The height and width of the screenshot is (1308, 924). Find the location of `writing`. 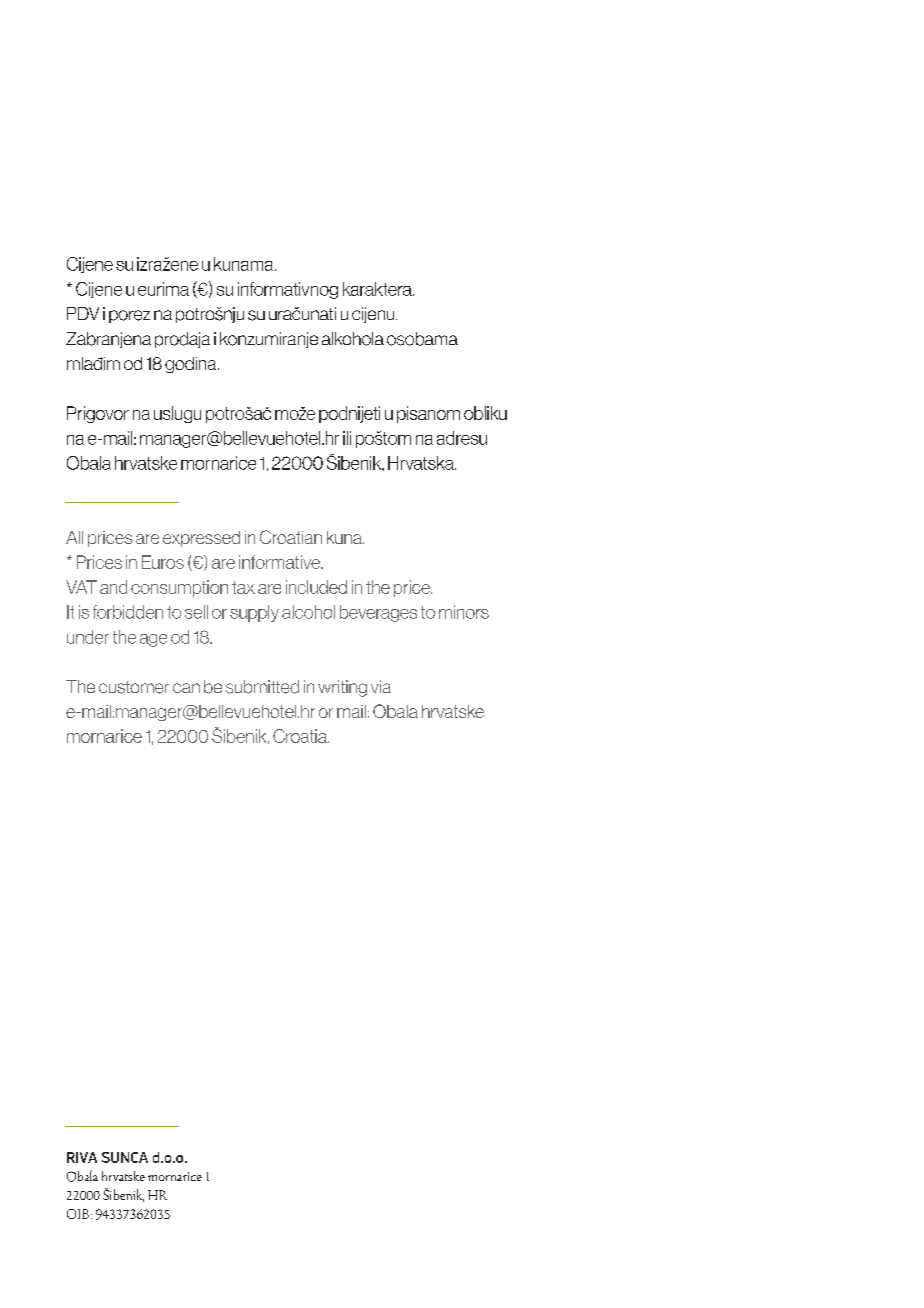

writing is located at coordinates (342, 688).
